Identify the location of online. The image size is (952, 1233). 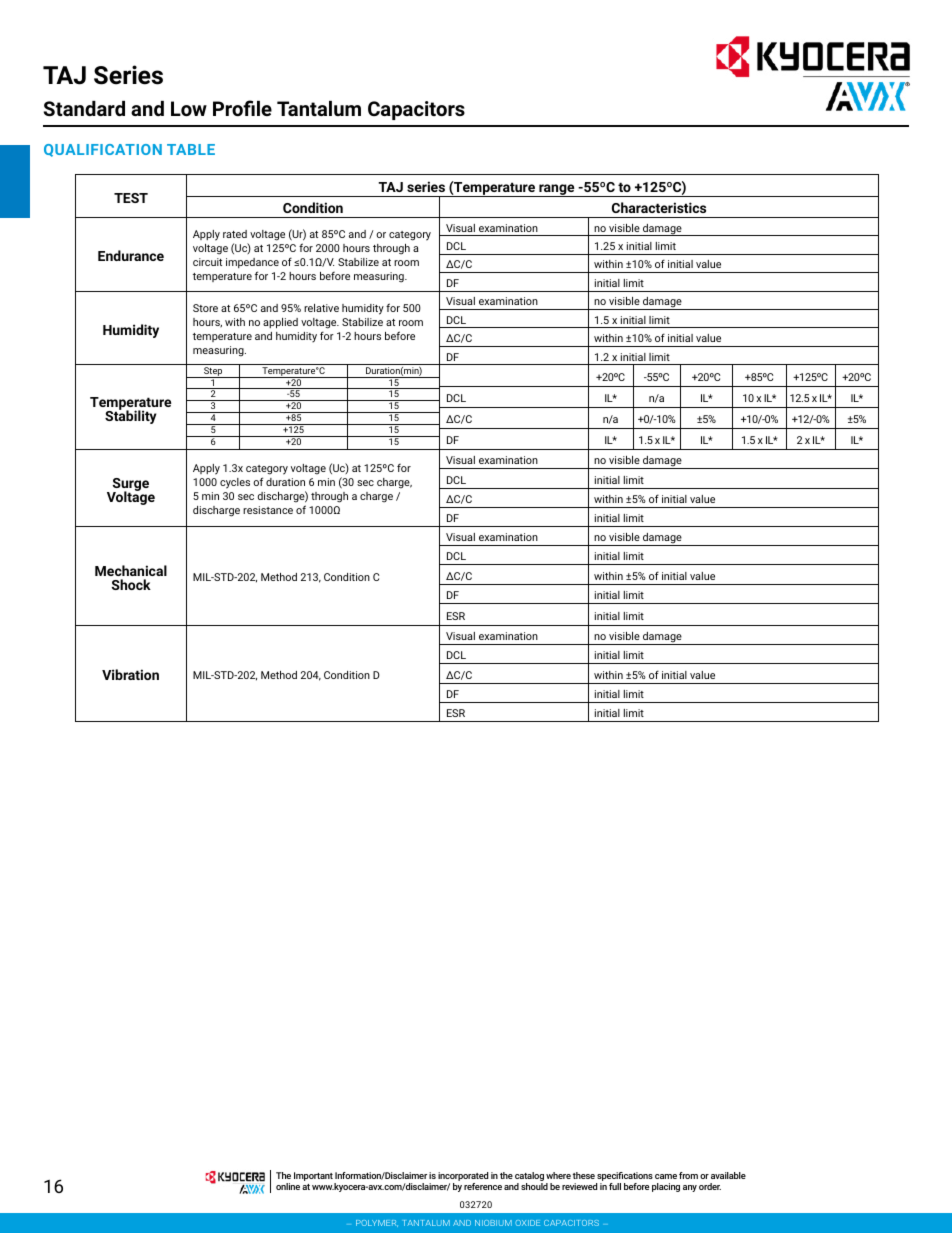
(288, 1186).
